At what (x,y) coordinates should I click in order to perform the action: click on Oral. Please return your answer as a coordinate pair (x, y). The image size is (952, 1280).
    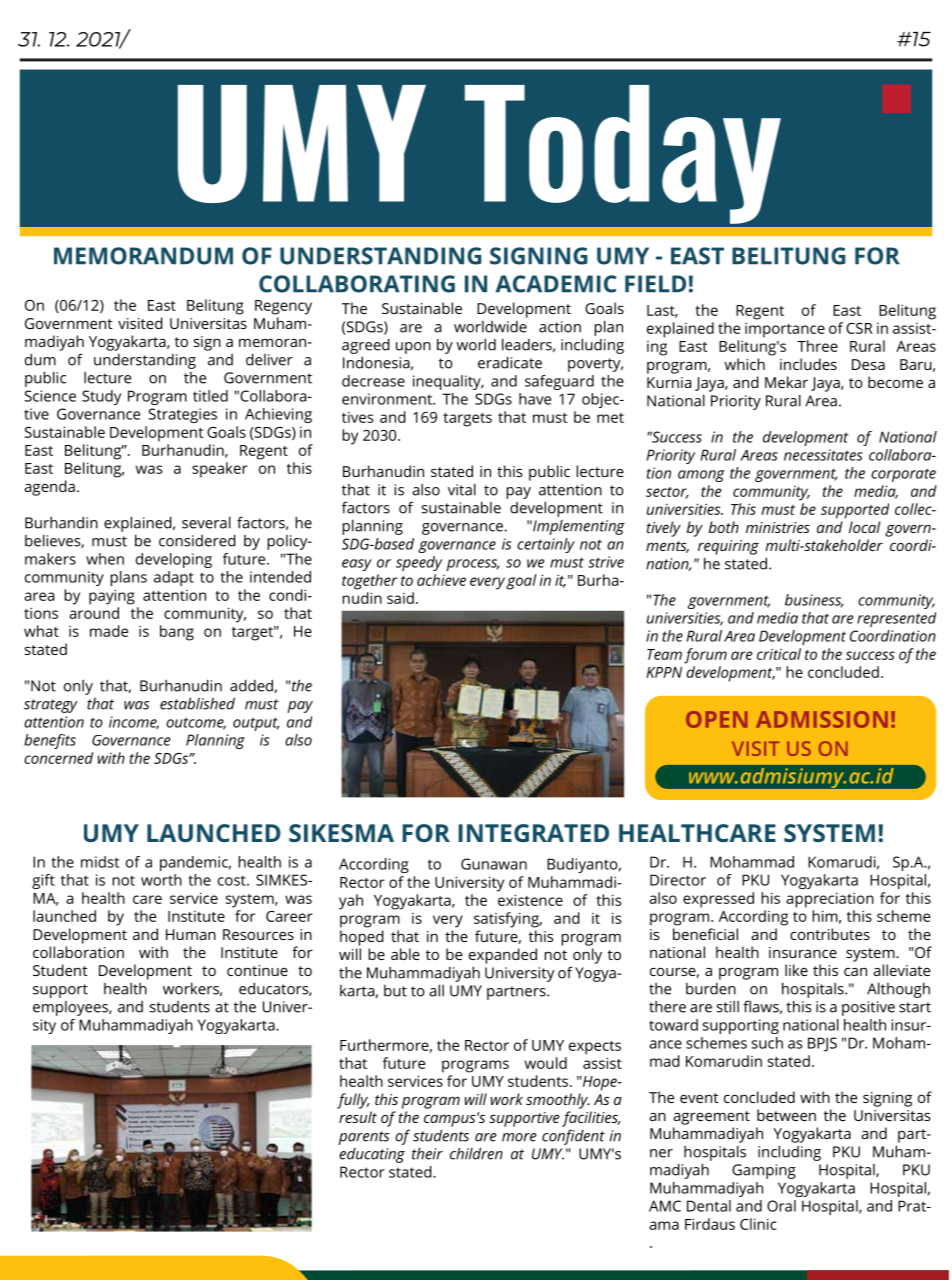
    Looking at the image, I should click on (781, 1206).
